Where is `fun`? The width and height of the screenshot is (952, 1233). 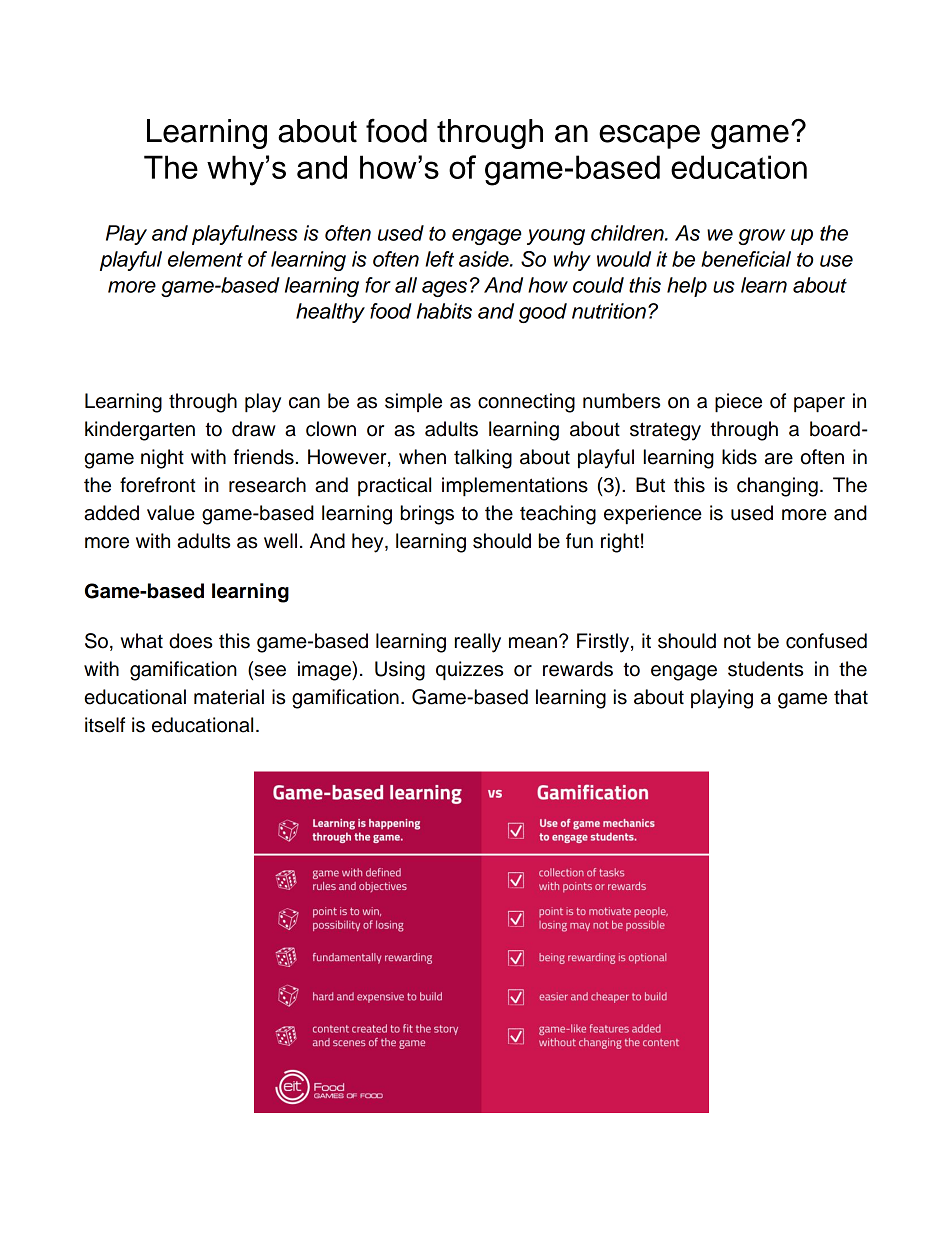 fun is located at coordinates (579, 541).
